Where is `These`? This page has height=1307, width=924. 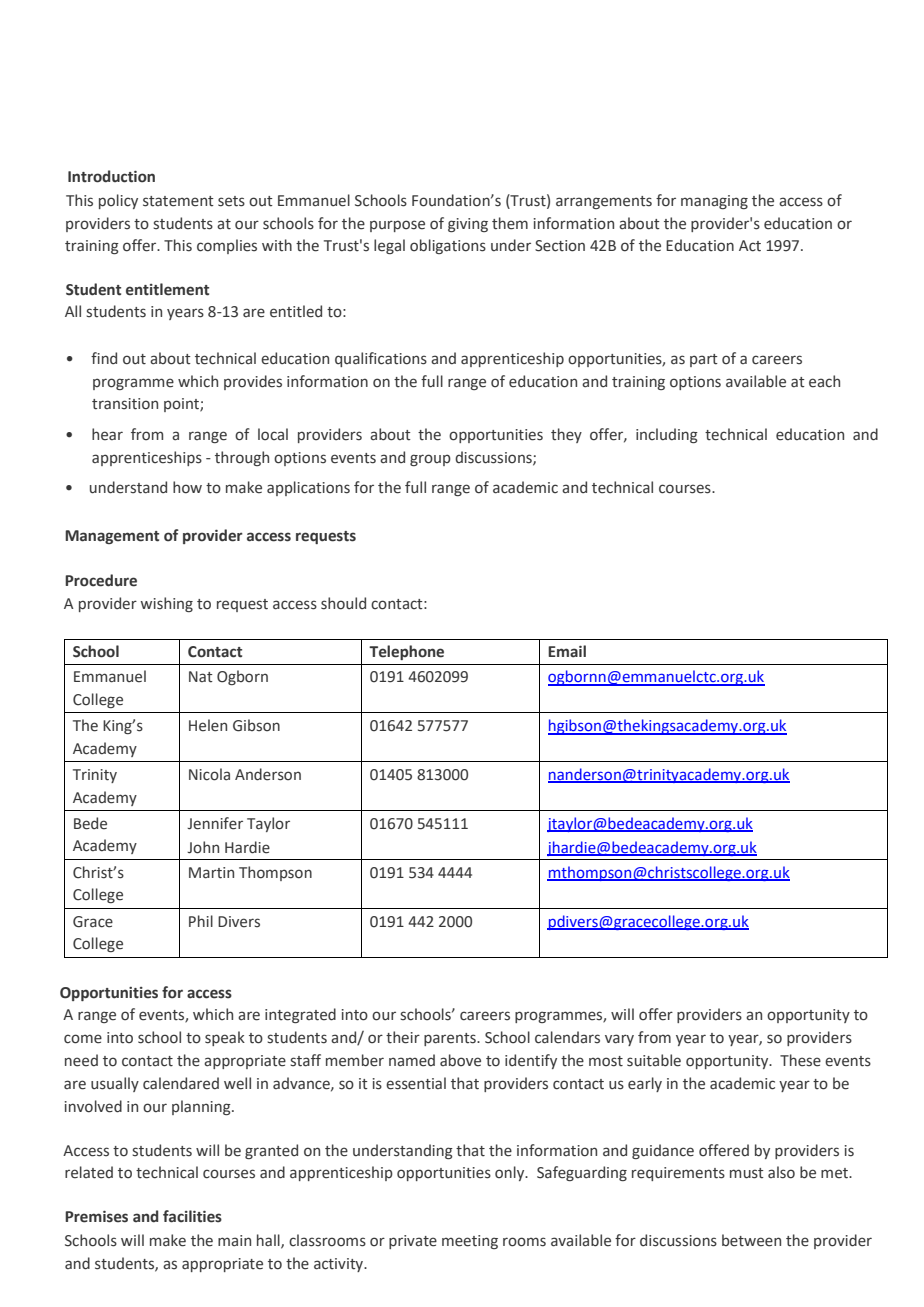 These is located at coordinates (800, 1060).
